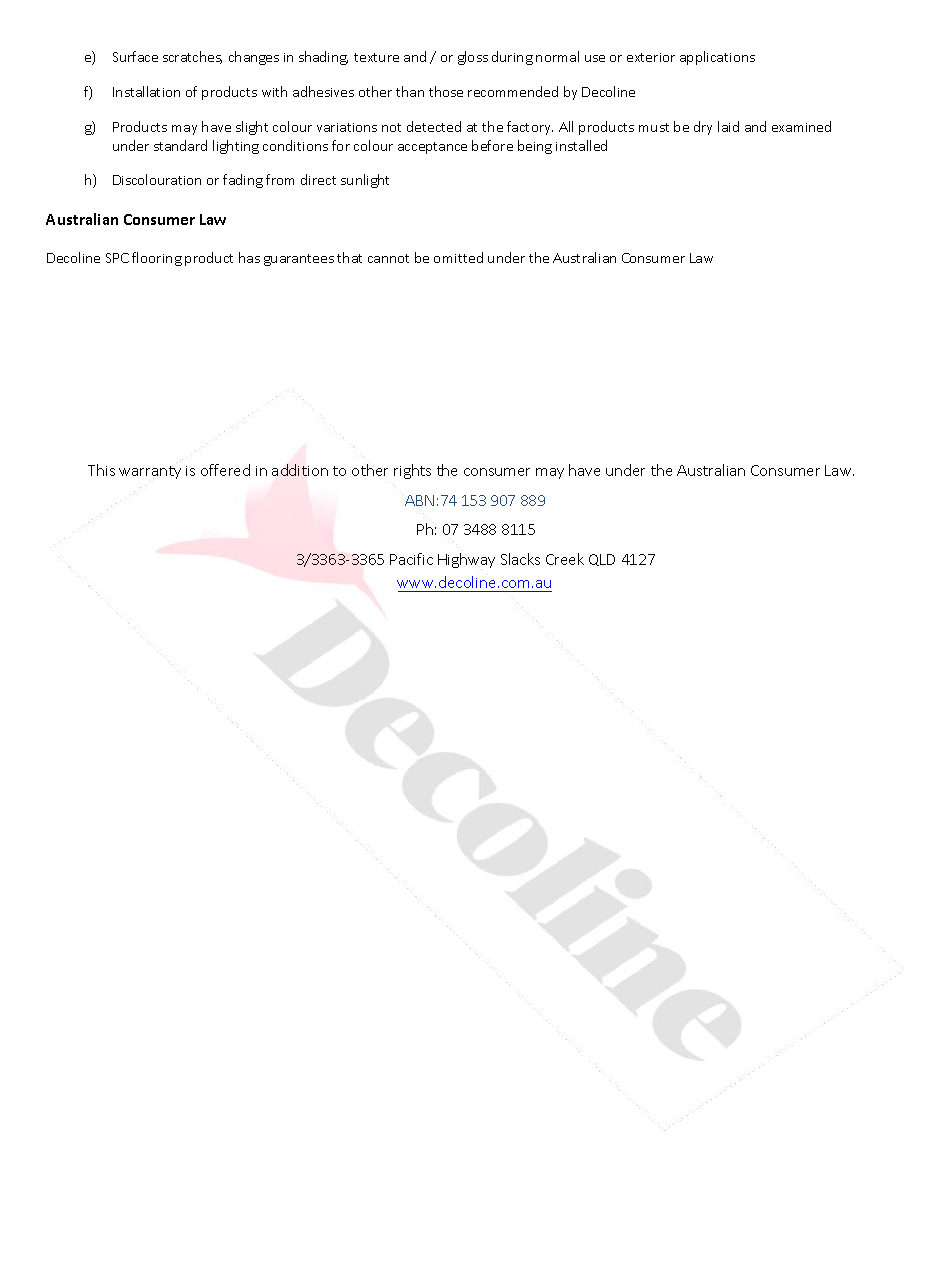 Image resolution: width=952 pixels, height=1272 pixels. I want to click on rights, so click(412, 471).
